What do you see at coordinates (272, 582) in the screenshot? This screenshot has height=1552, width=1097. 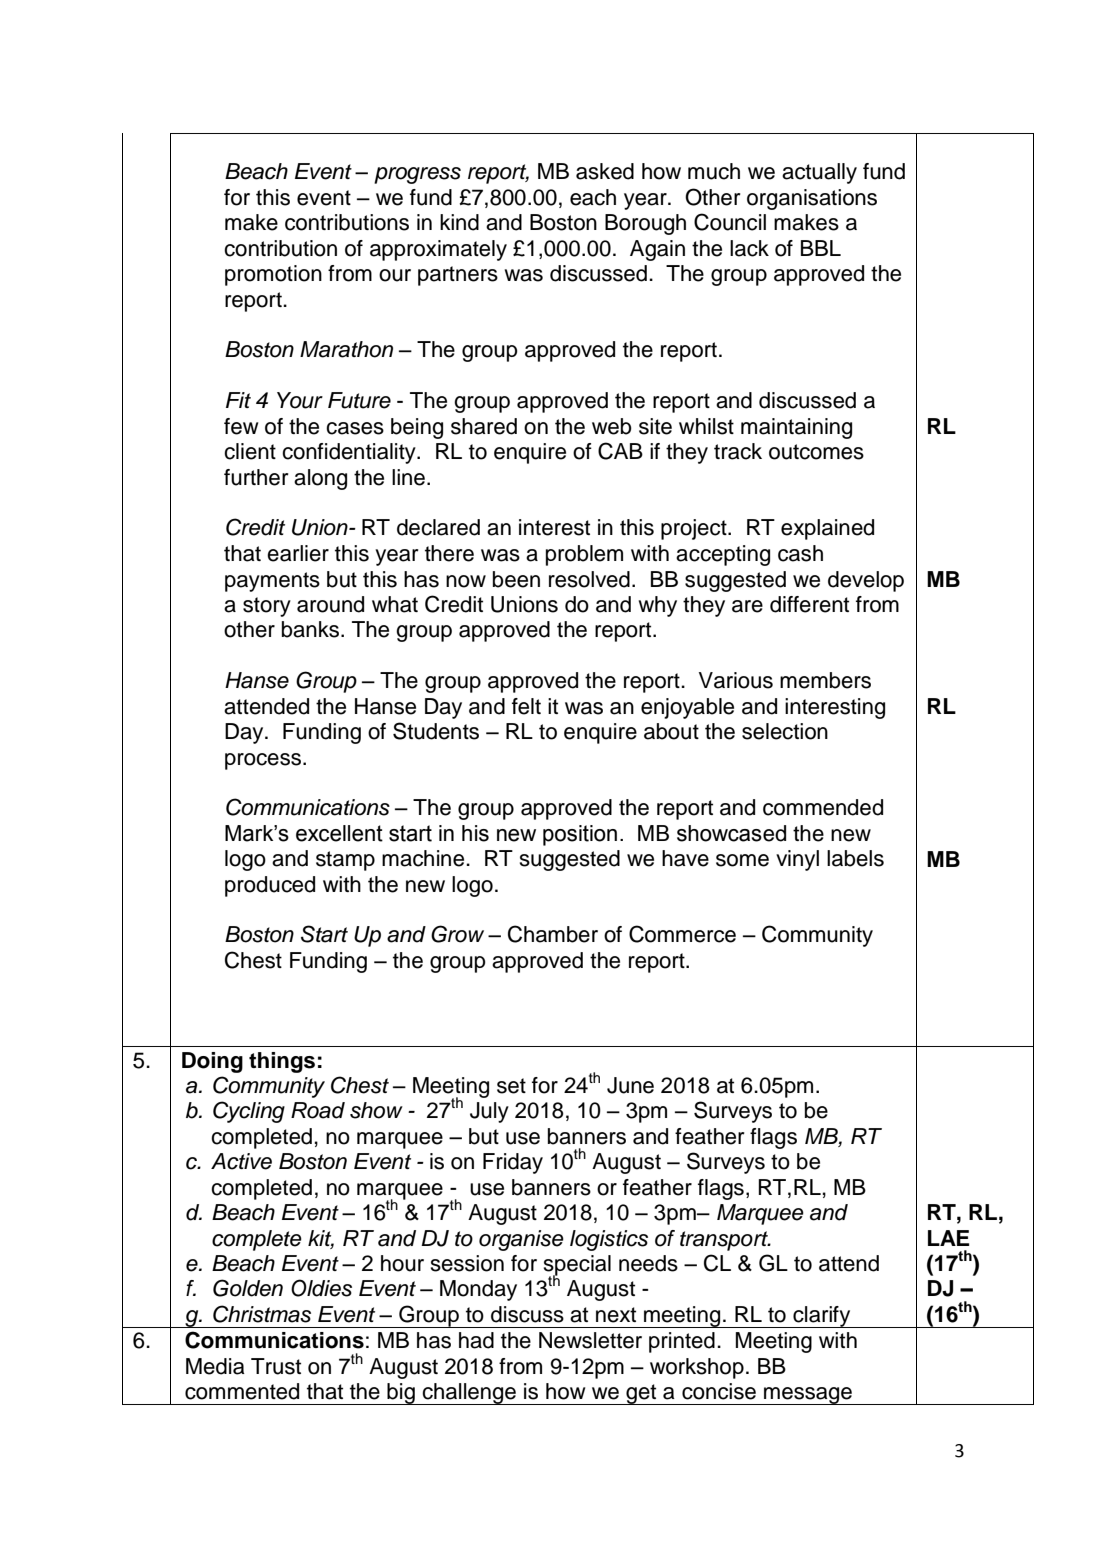 I see `payments` at bounding box center [272, 582].
